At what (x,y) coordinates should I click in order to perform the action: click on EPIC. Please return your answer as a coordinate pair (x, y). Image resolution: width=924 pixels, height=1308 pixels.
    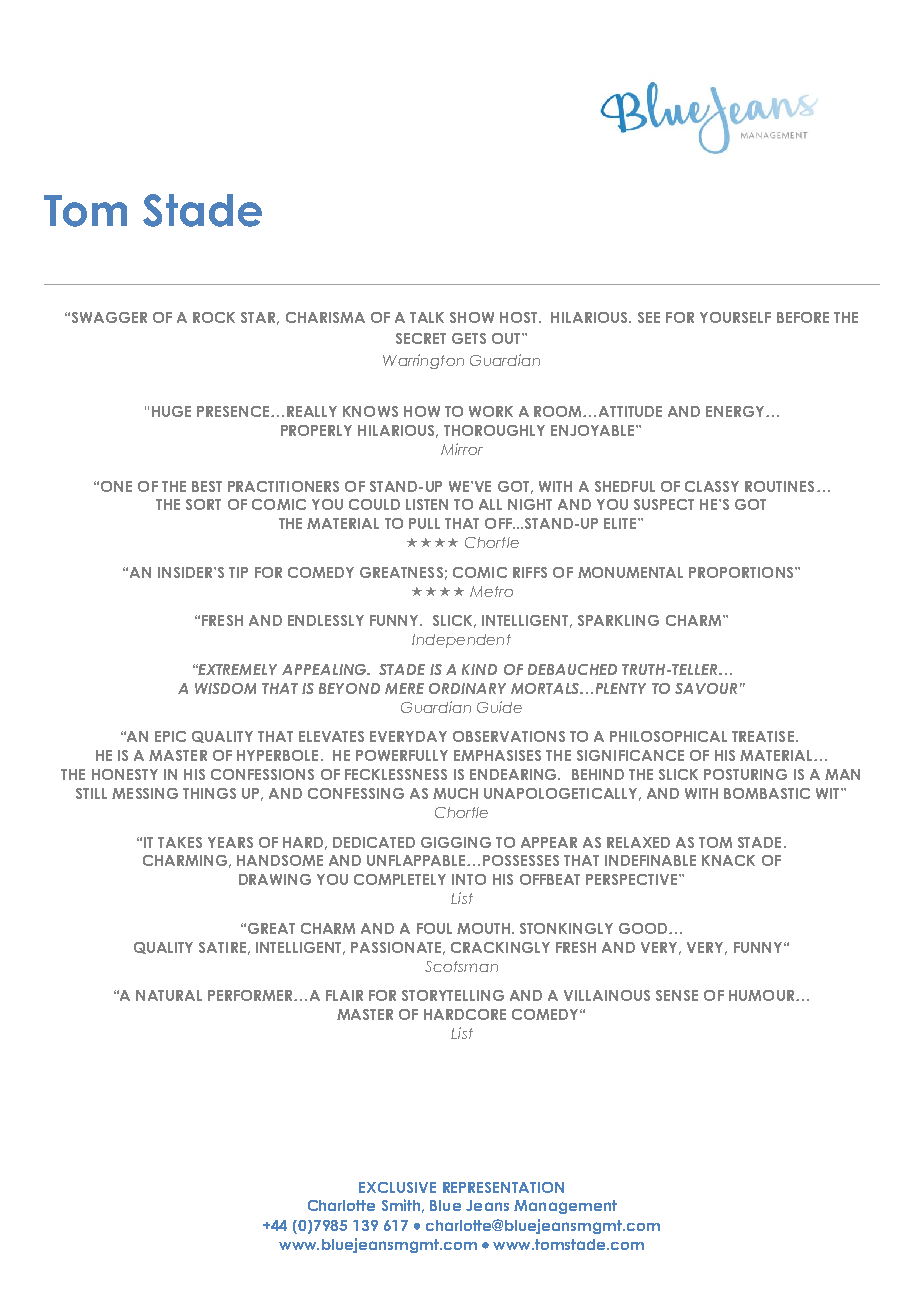
    Looking at the image, I should click on (170, 736).
